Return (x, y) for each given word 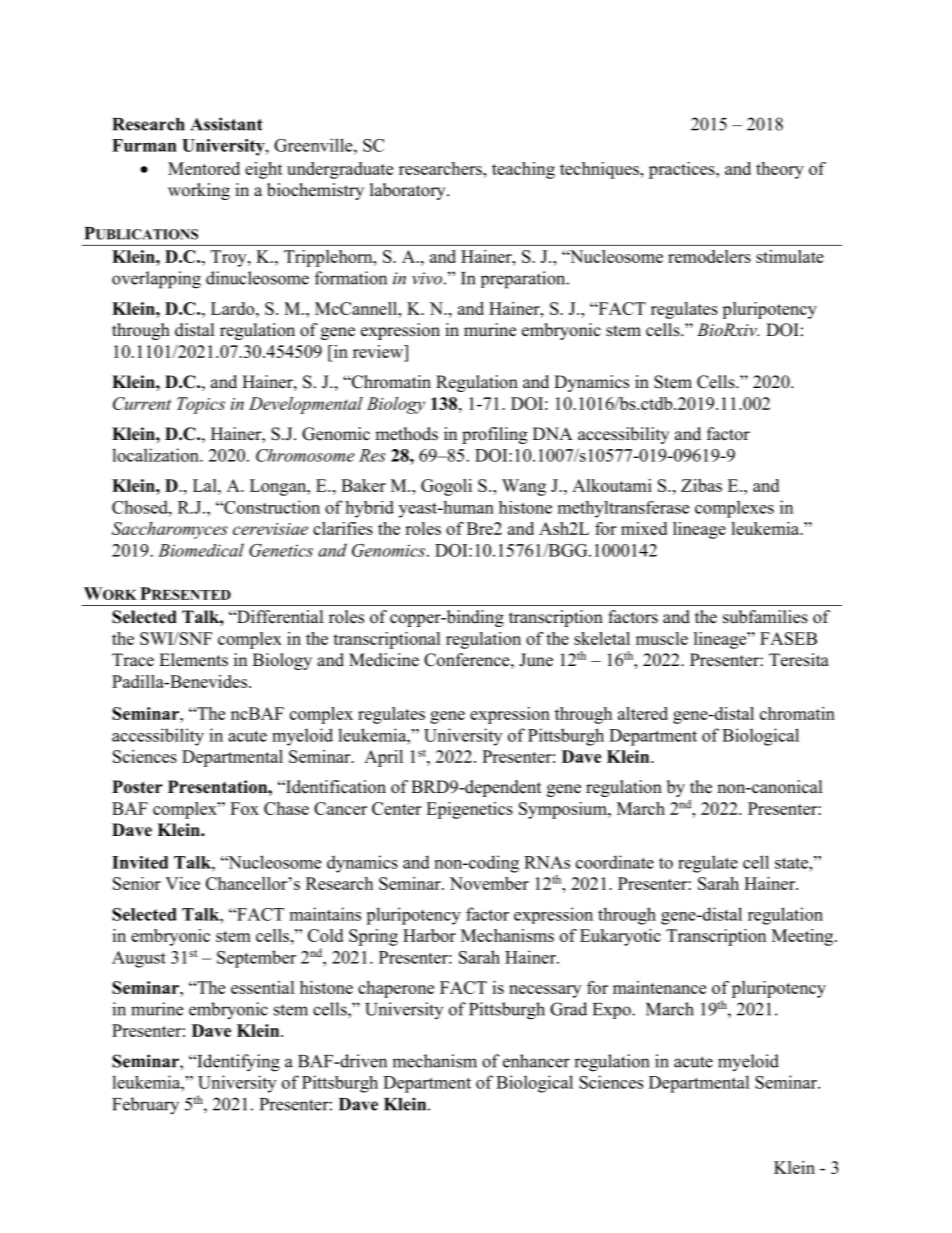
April (383, 758)
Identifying (237, 1063)
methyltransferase (623, 509)
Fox (244, 808)
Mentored (204, 168)
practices (683, 170)
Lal (206, 485)
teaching (523, 170)
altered (643, 713)
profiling (494, 435)
